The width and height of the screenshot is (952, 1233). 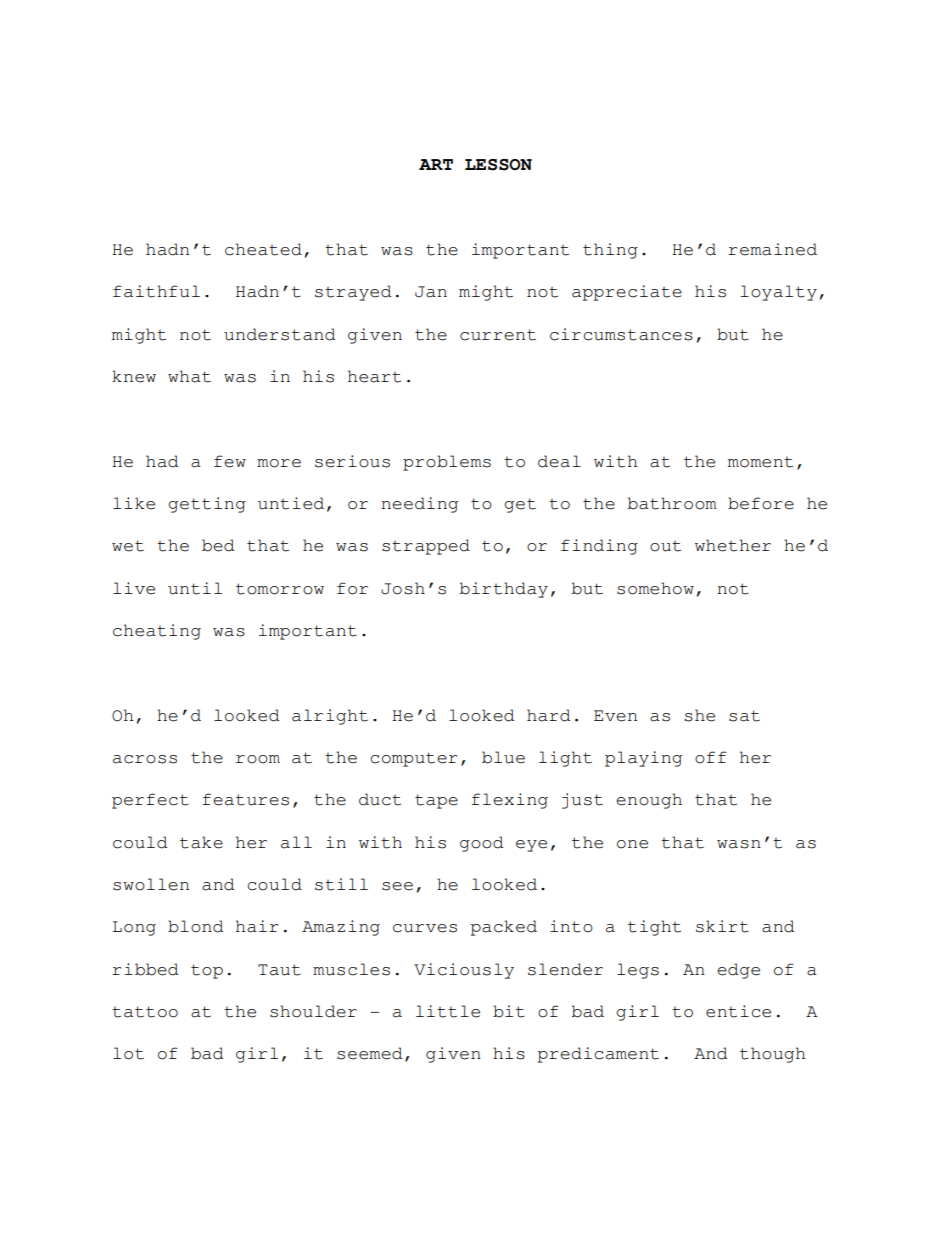 What do you see at coordinates (711, 757) in the screenshot?
I see `off` at bounding box center [711, 757].
